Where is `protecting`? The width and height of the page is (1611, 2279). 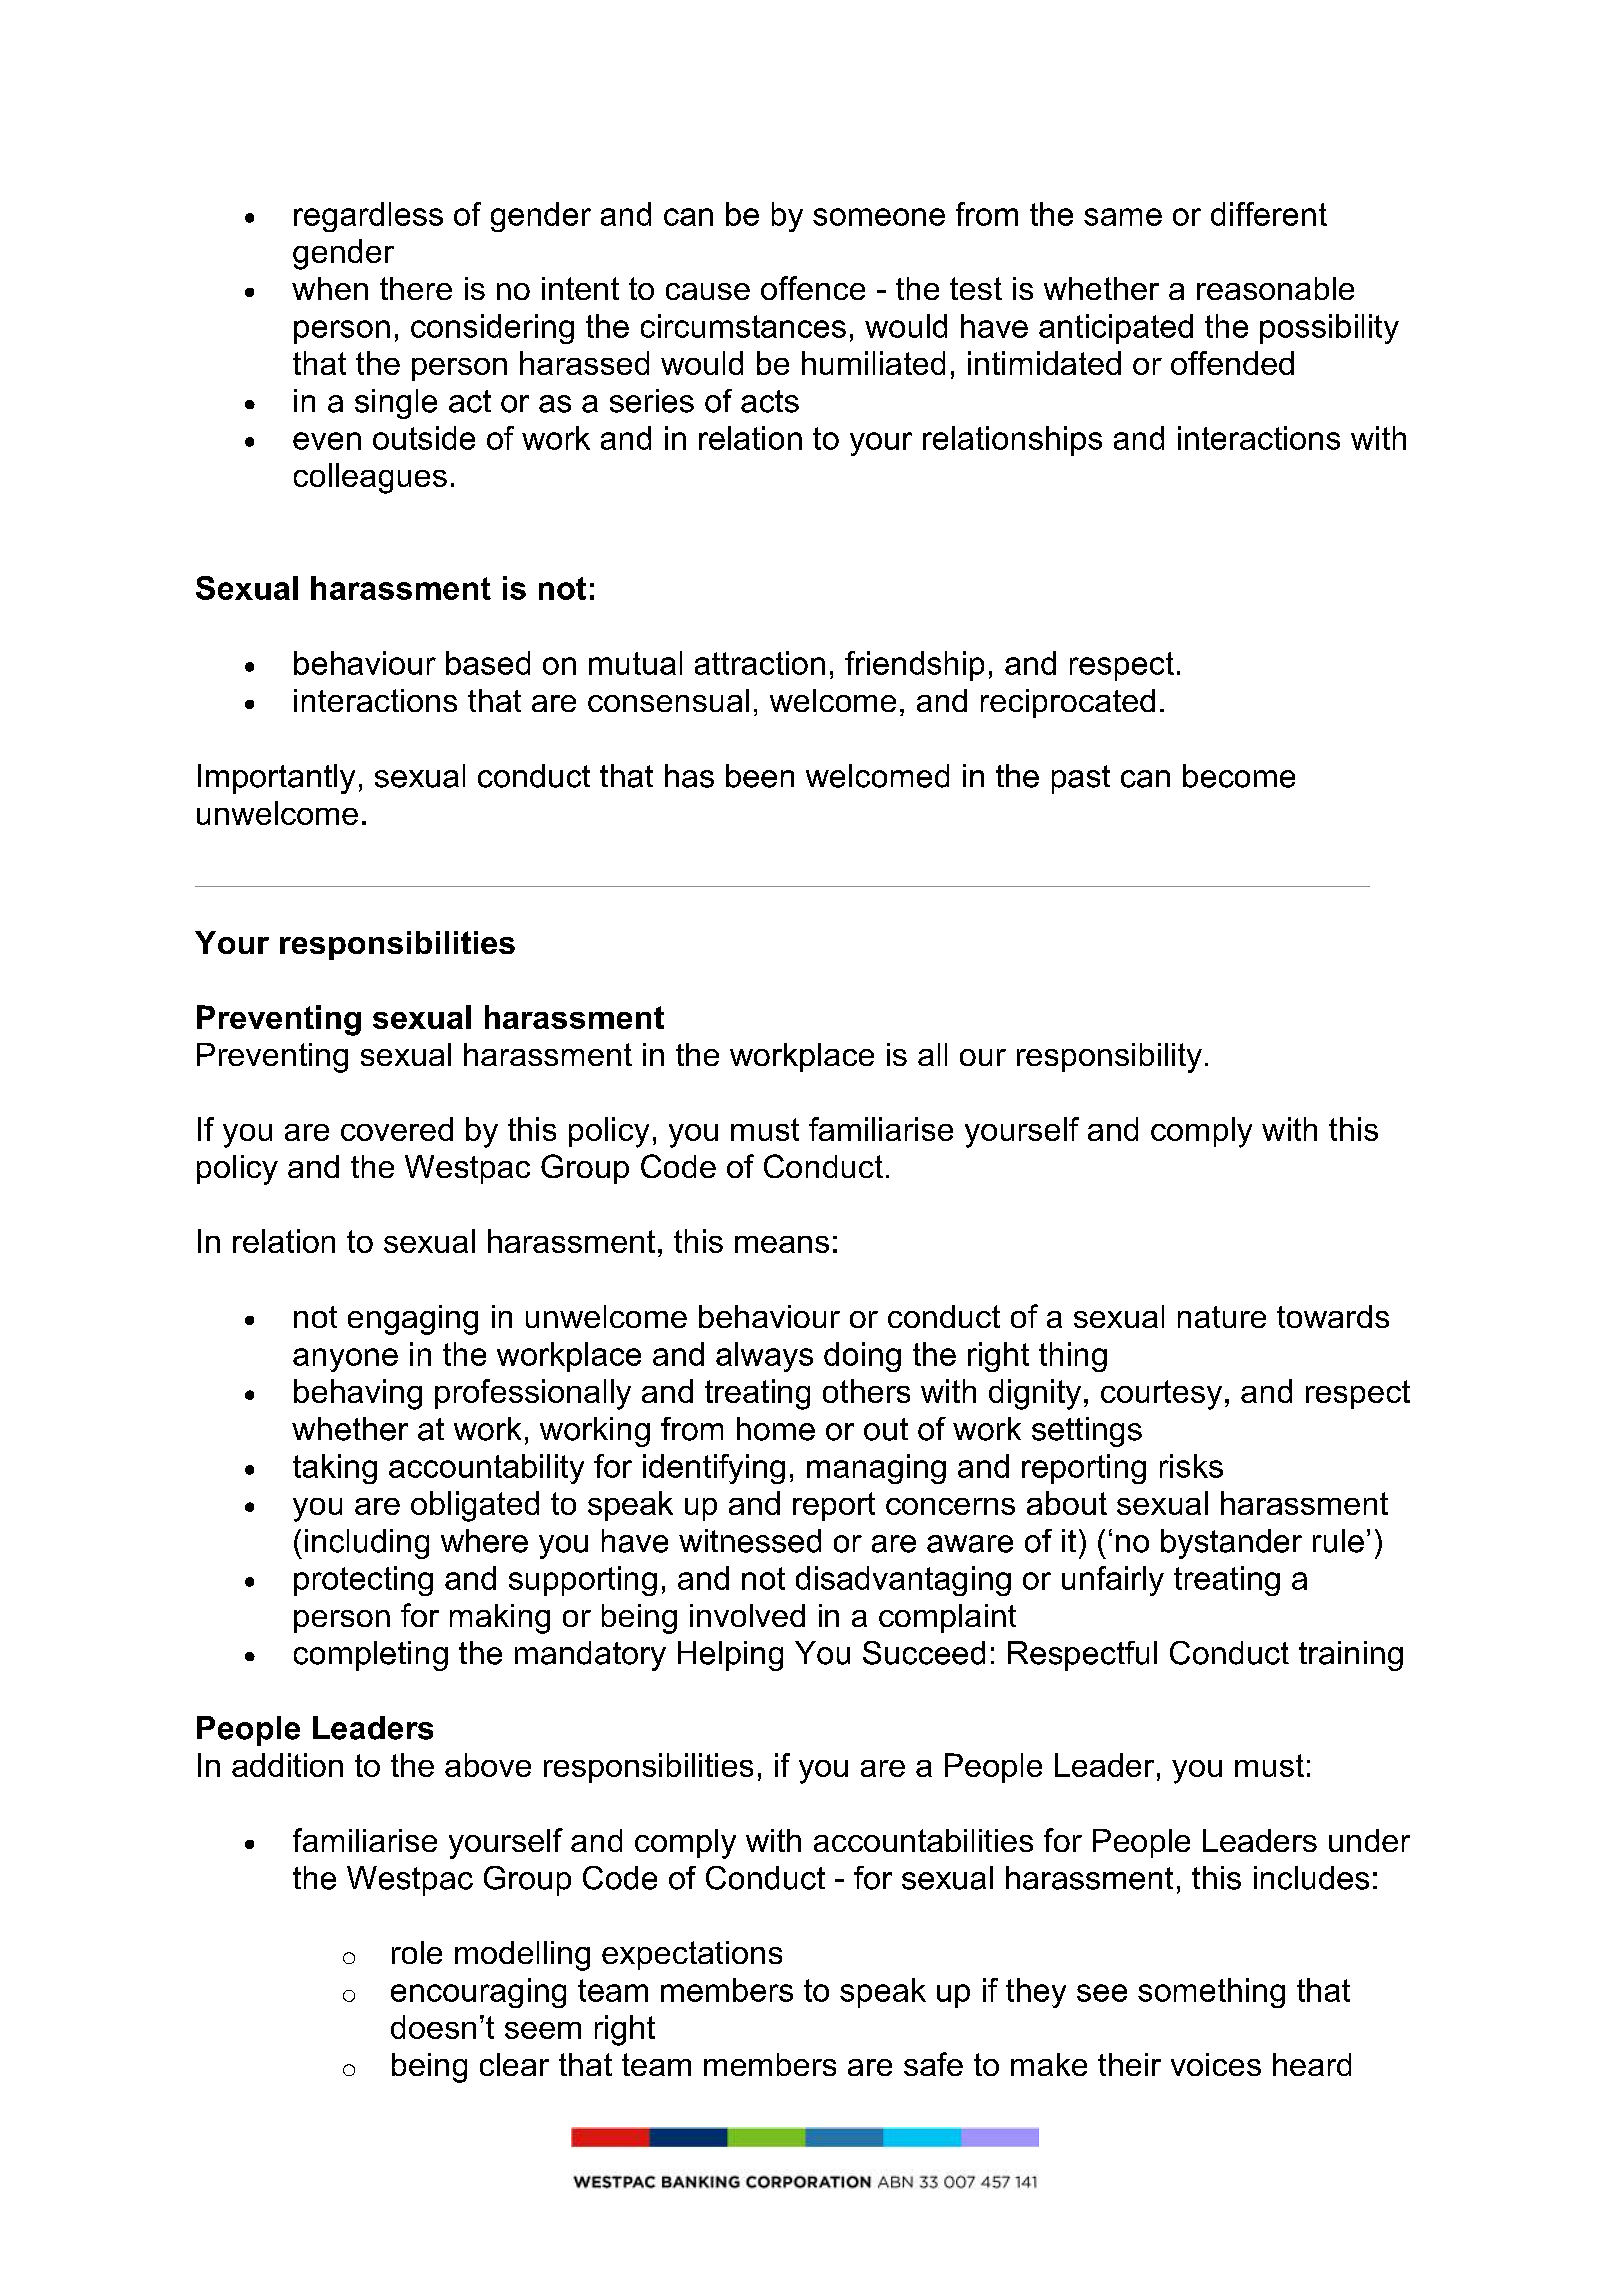
protecting is located at coordinates (363, 1581).
